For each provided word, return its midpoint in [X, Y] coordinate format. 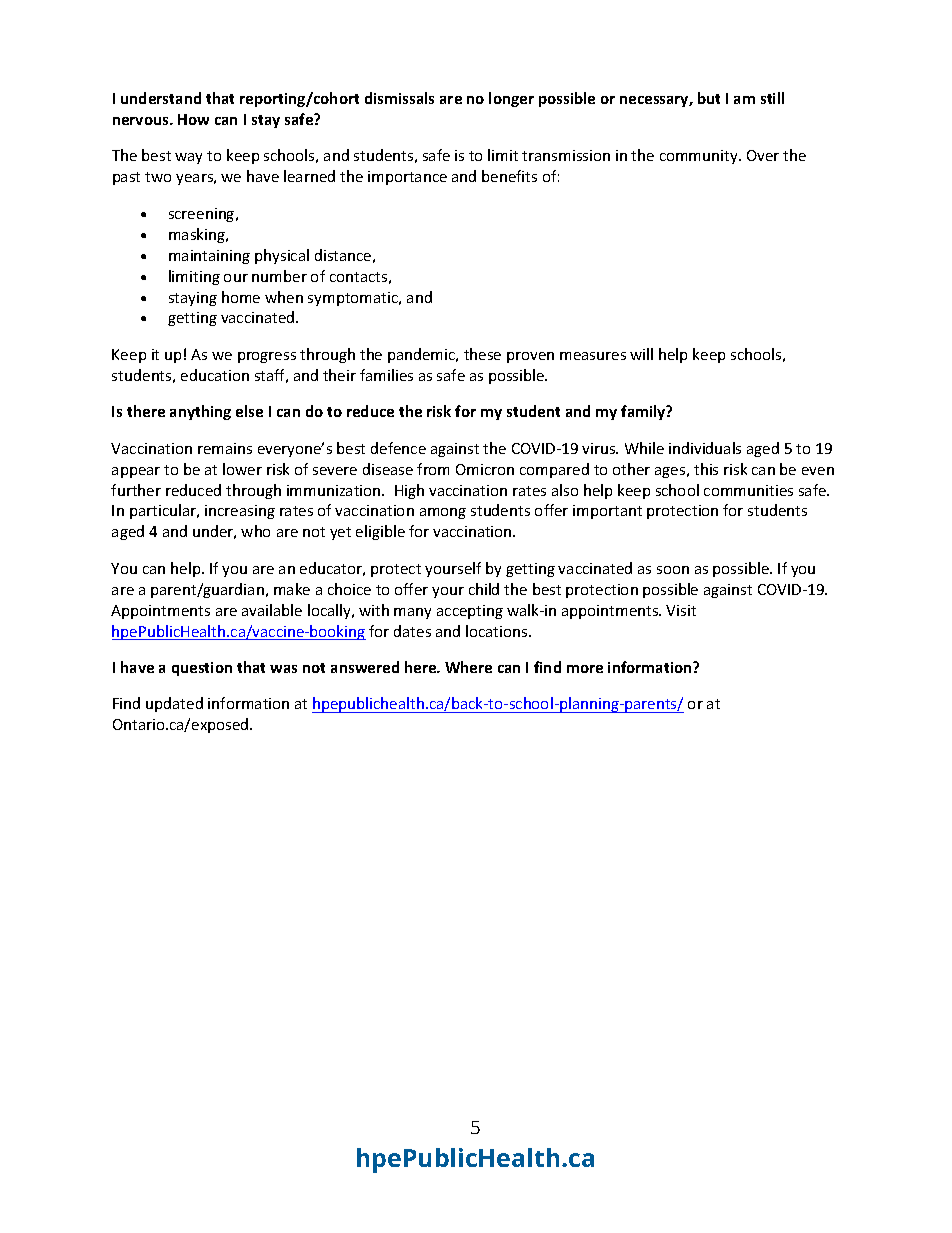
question [202, 669]
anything [200, 412]
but [709, 98]
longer [511, 99]
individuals [705, 448]
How [193, 119]
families [386, 375]
